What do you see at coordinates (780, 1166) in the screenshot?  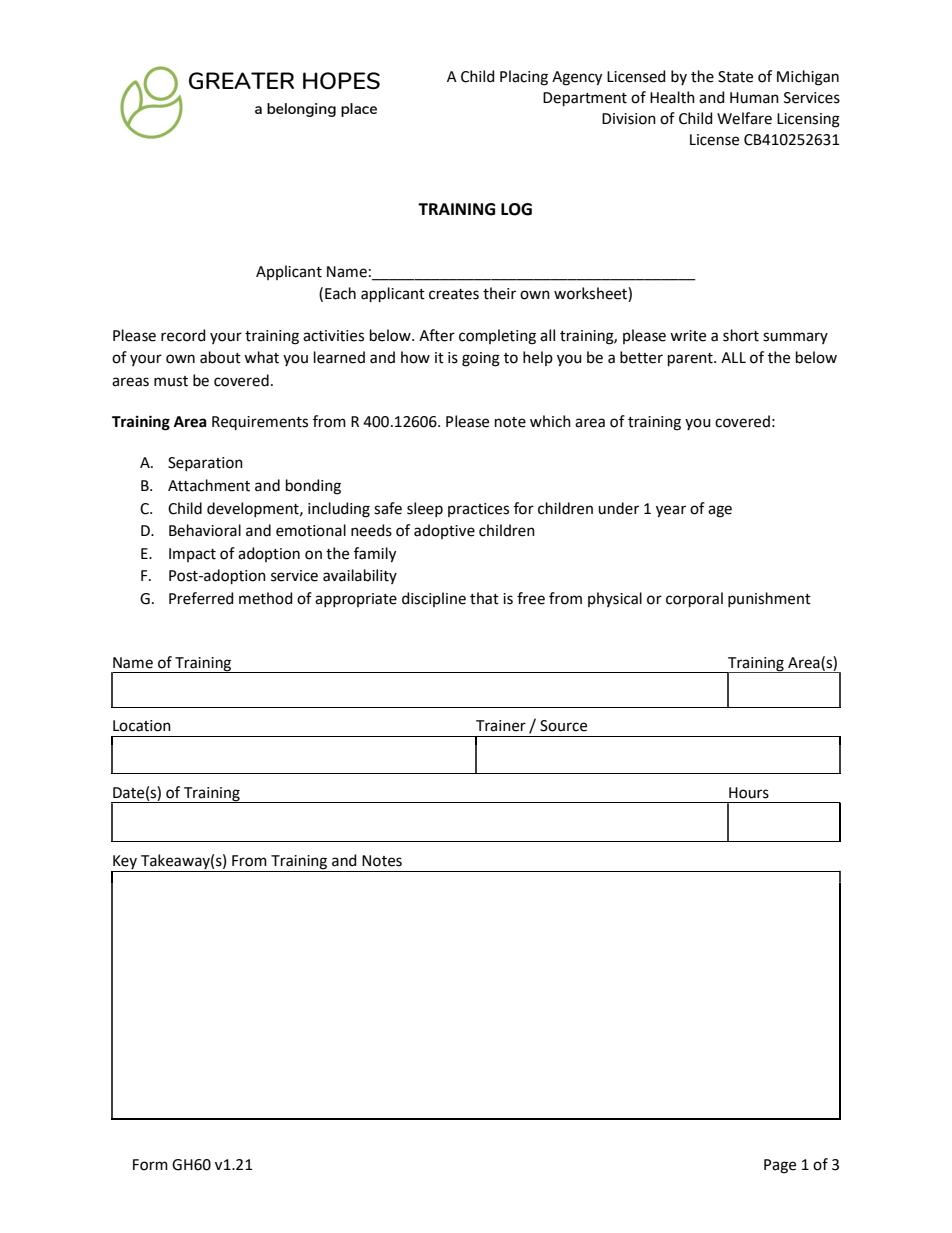 I see `Page` at bounding box center [780, 1166].
